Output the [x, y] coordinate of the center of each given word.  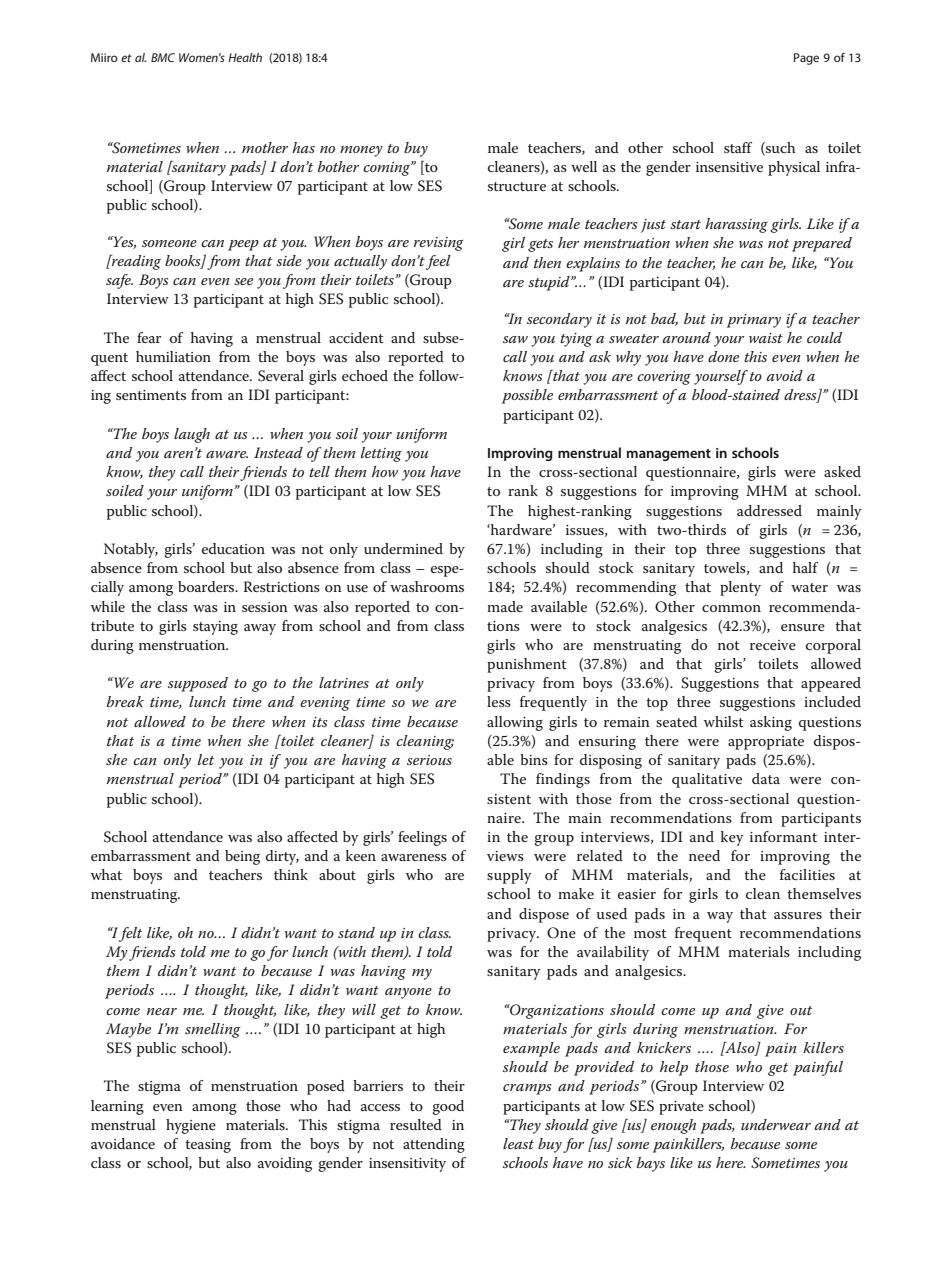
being [242, 857]
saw [515, 339]
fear [149, 337]
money [361, 151]
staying [215, 628]
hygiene [191, 1126]
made [505, 606]
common [731, 608]
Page [806, 59]
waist [766, 338]
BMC [163, 57]
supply [509, 876]
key [732, 838]
